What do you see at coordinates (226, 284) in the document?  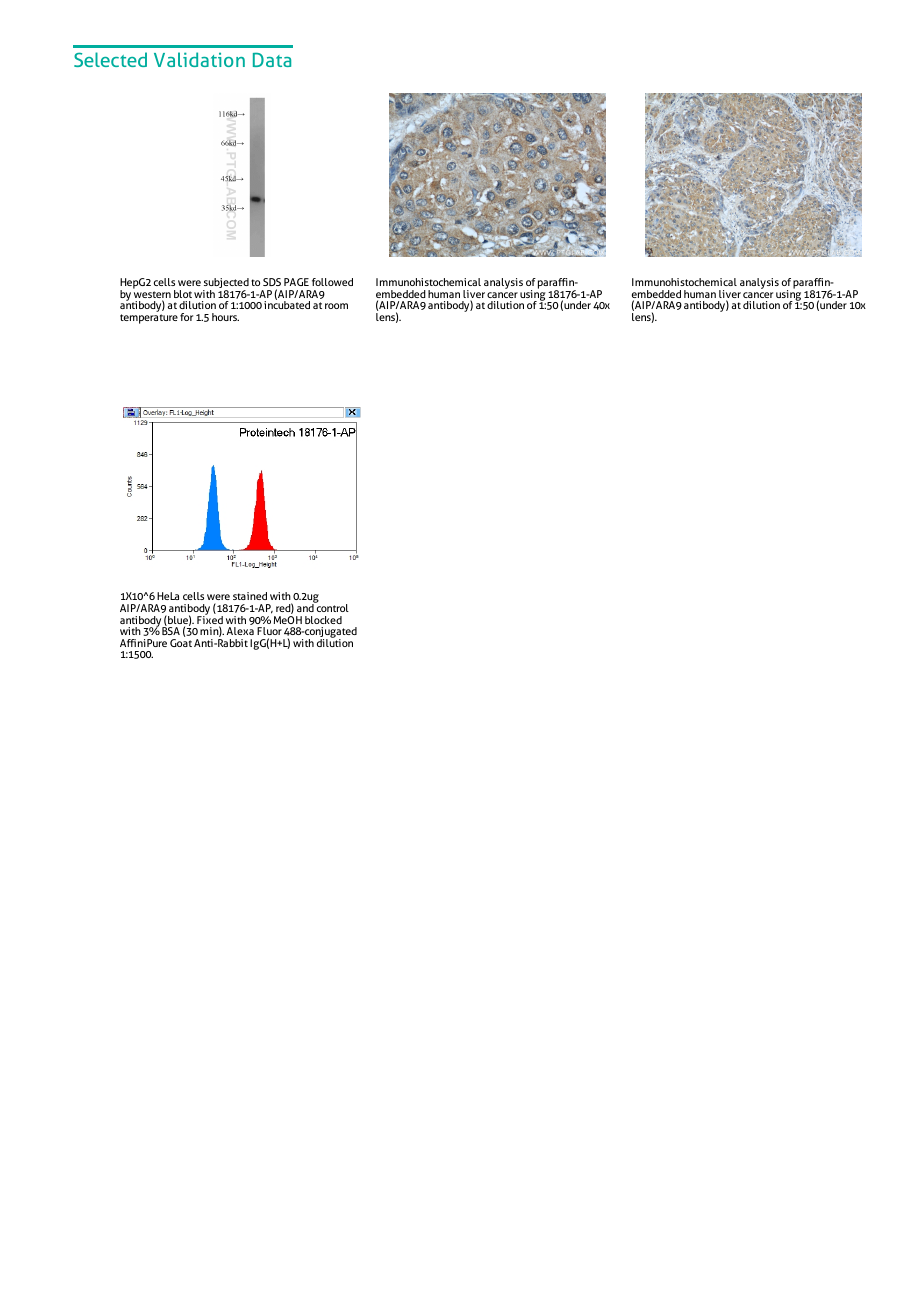 I see `subjected` at bounding box center [226, 284].
